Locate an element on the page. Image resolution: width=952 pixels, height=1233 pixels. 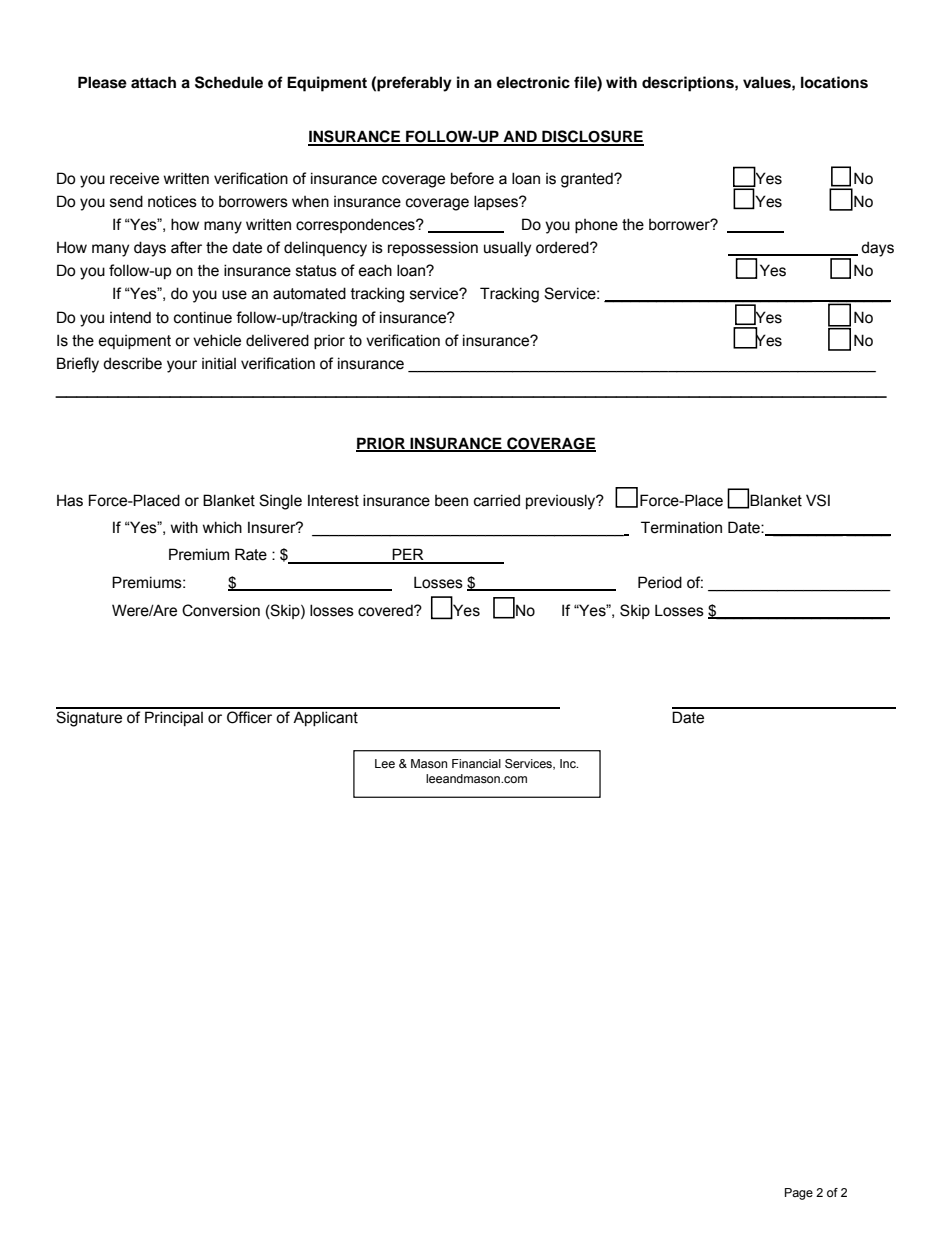
Page is located at coordinates (799, 1194).
